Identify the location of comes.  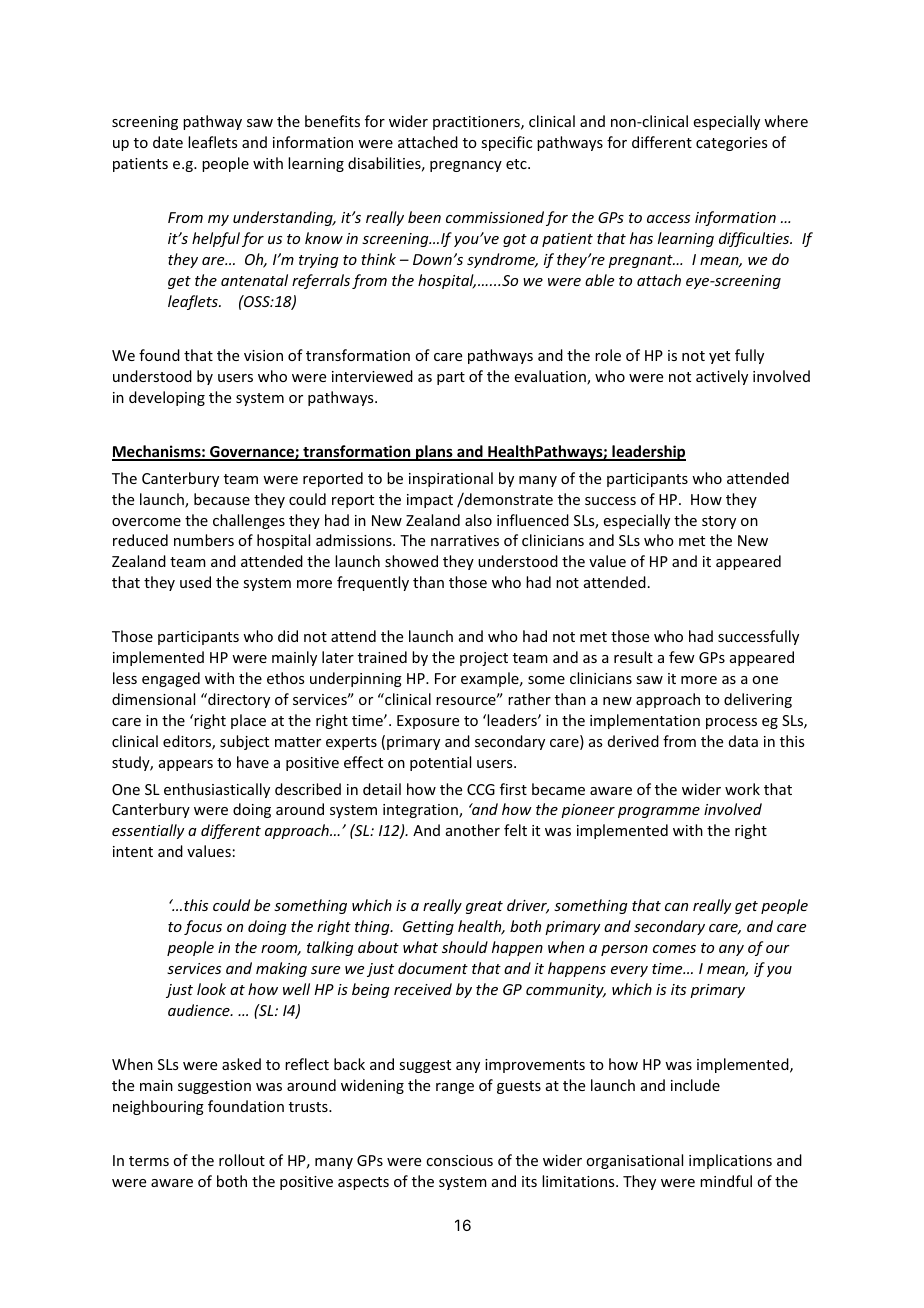
(674, 949).
